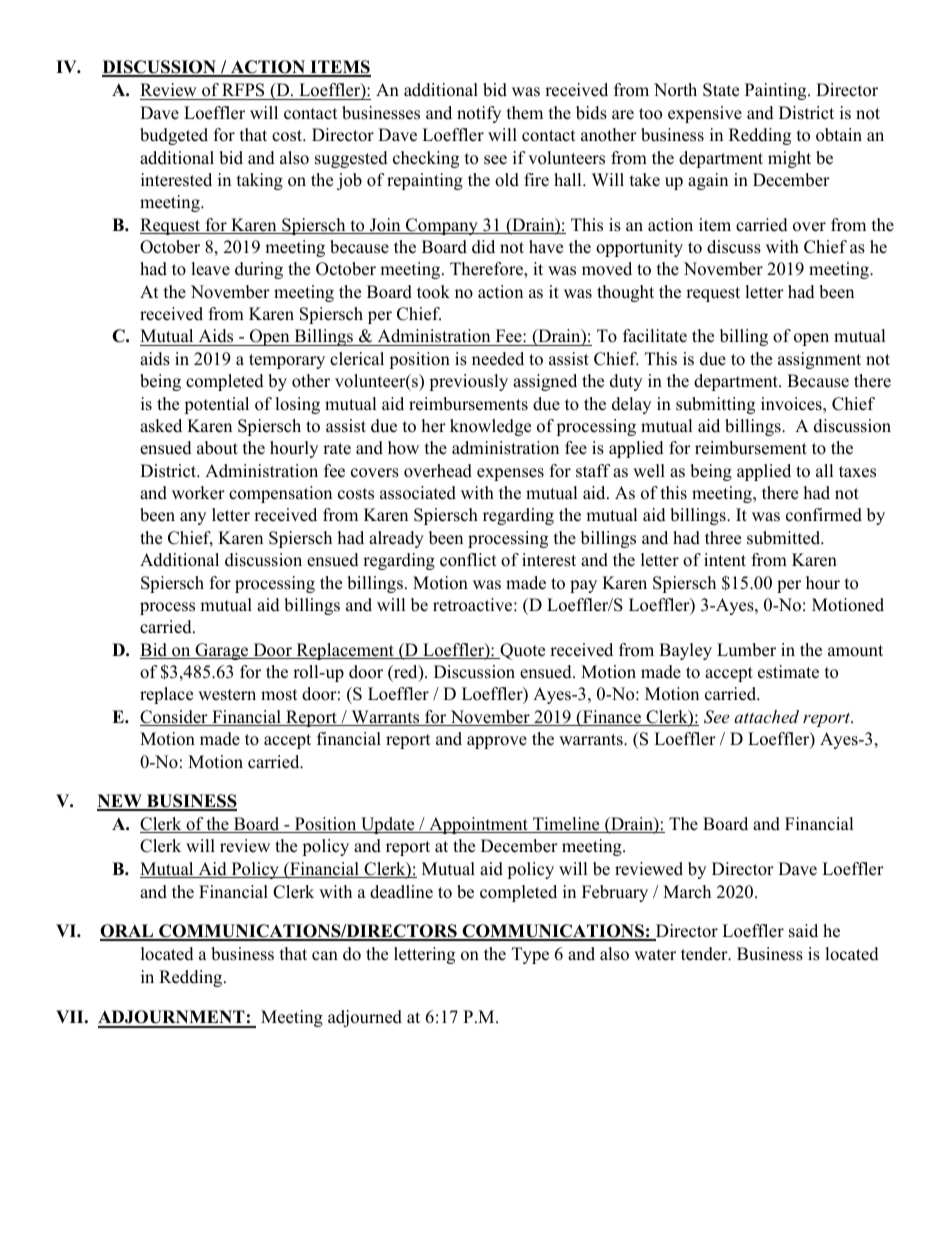 This screenshot has width=952, height=1233. Describe the element at coordinates (746, 650) in the screenshot. I see `Lumber` at that location.
